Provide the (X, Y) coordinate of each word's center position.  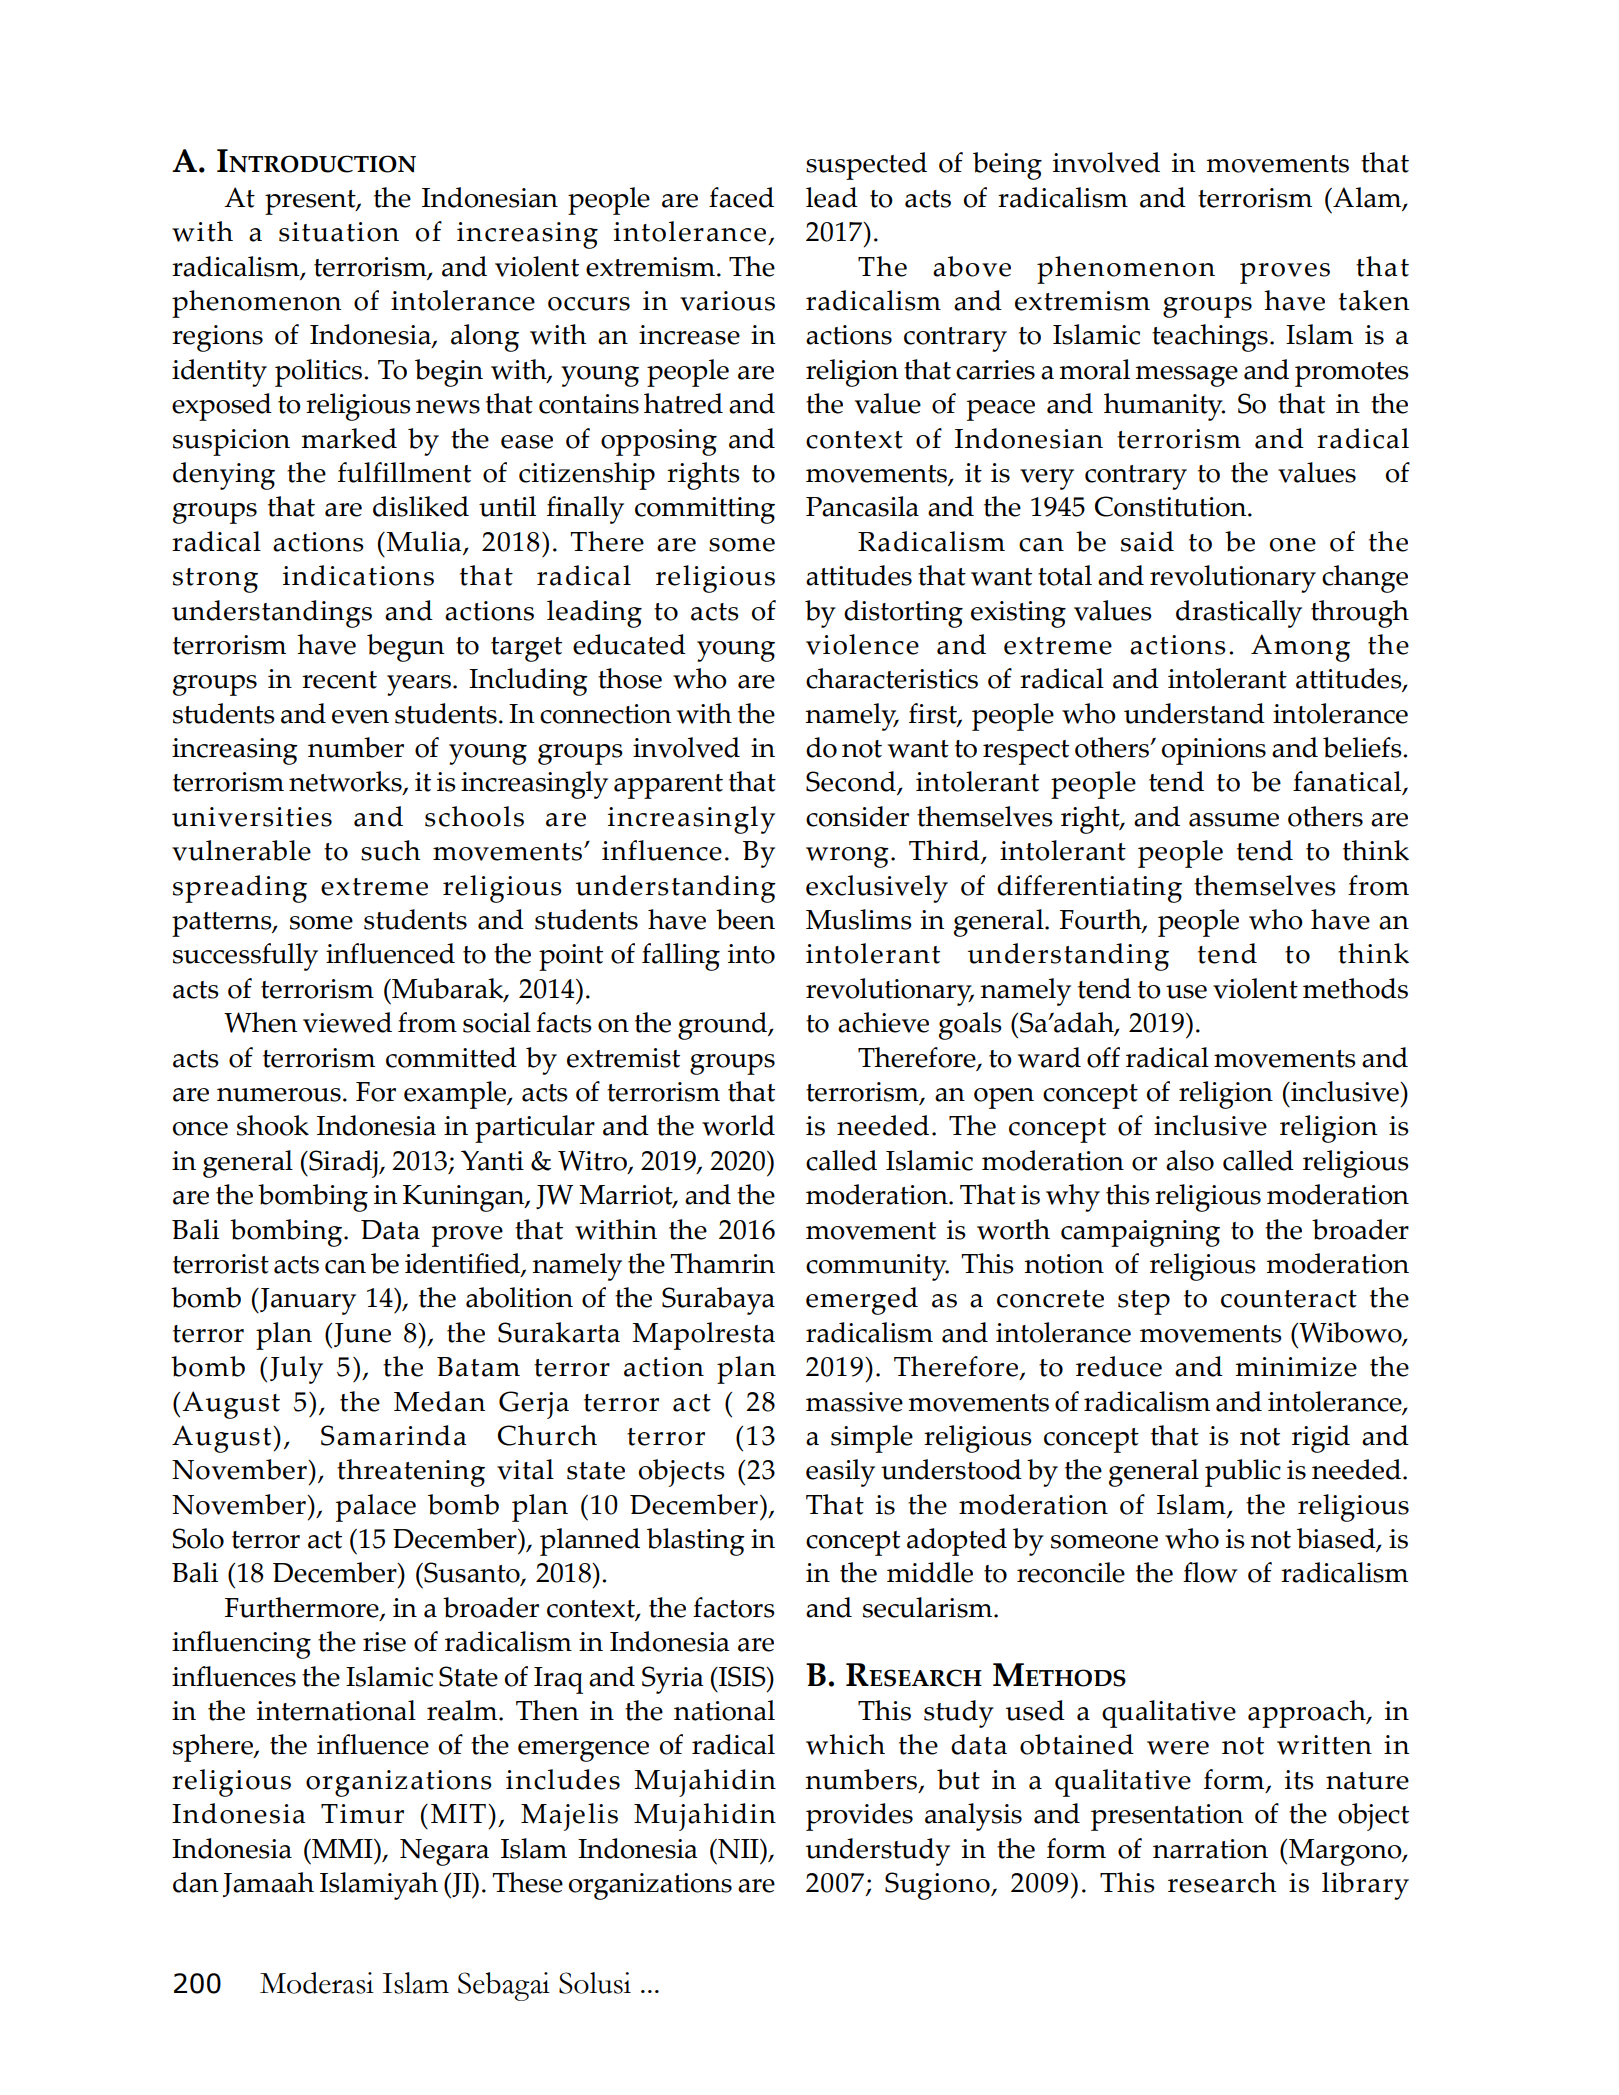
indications (358, 575)
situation (339, 232)
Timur (362, 1814)
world (738, 1125)
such (390, 850)
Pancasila (862, 506)
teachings (1210, 338)
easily (840, 1473)
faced (741, 197)
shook (273, 1125)
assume (1234, 820)
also (1190, 1160)
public (1243, 1473)
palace (376, 1508)
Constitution (1172, 506)
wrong (847, 857)
